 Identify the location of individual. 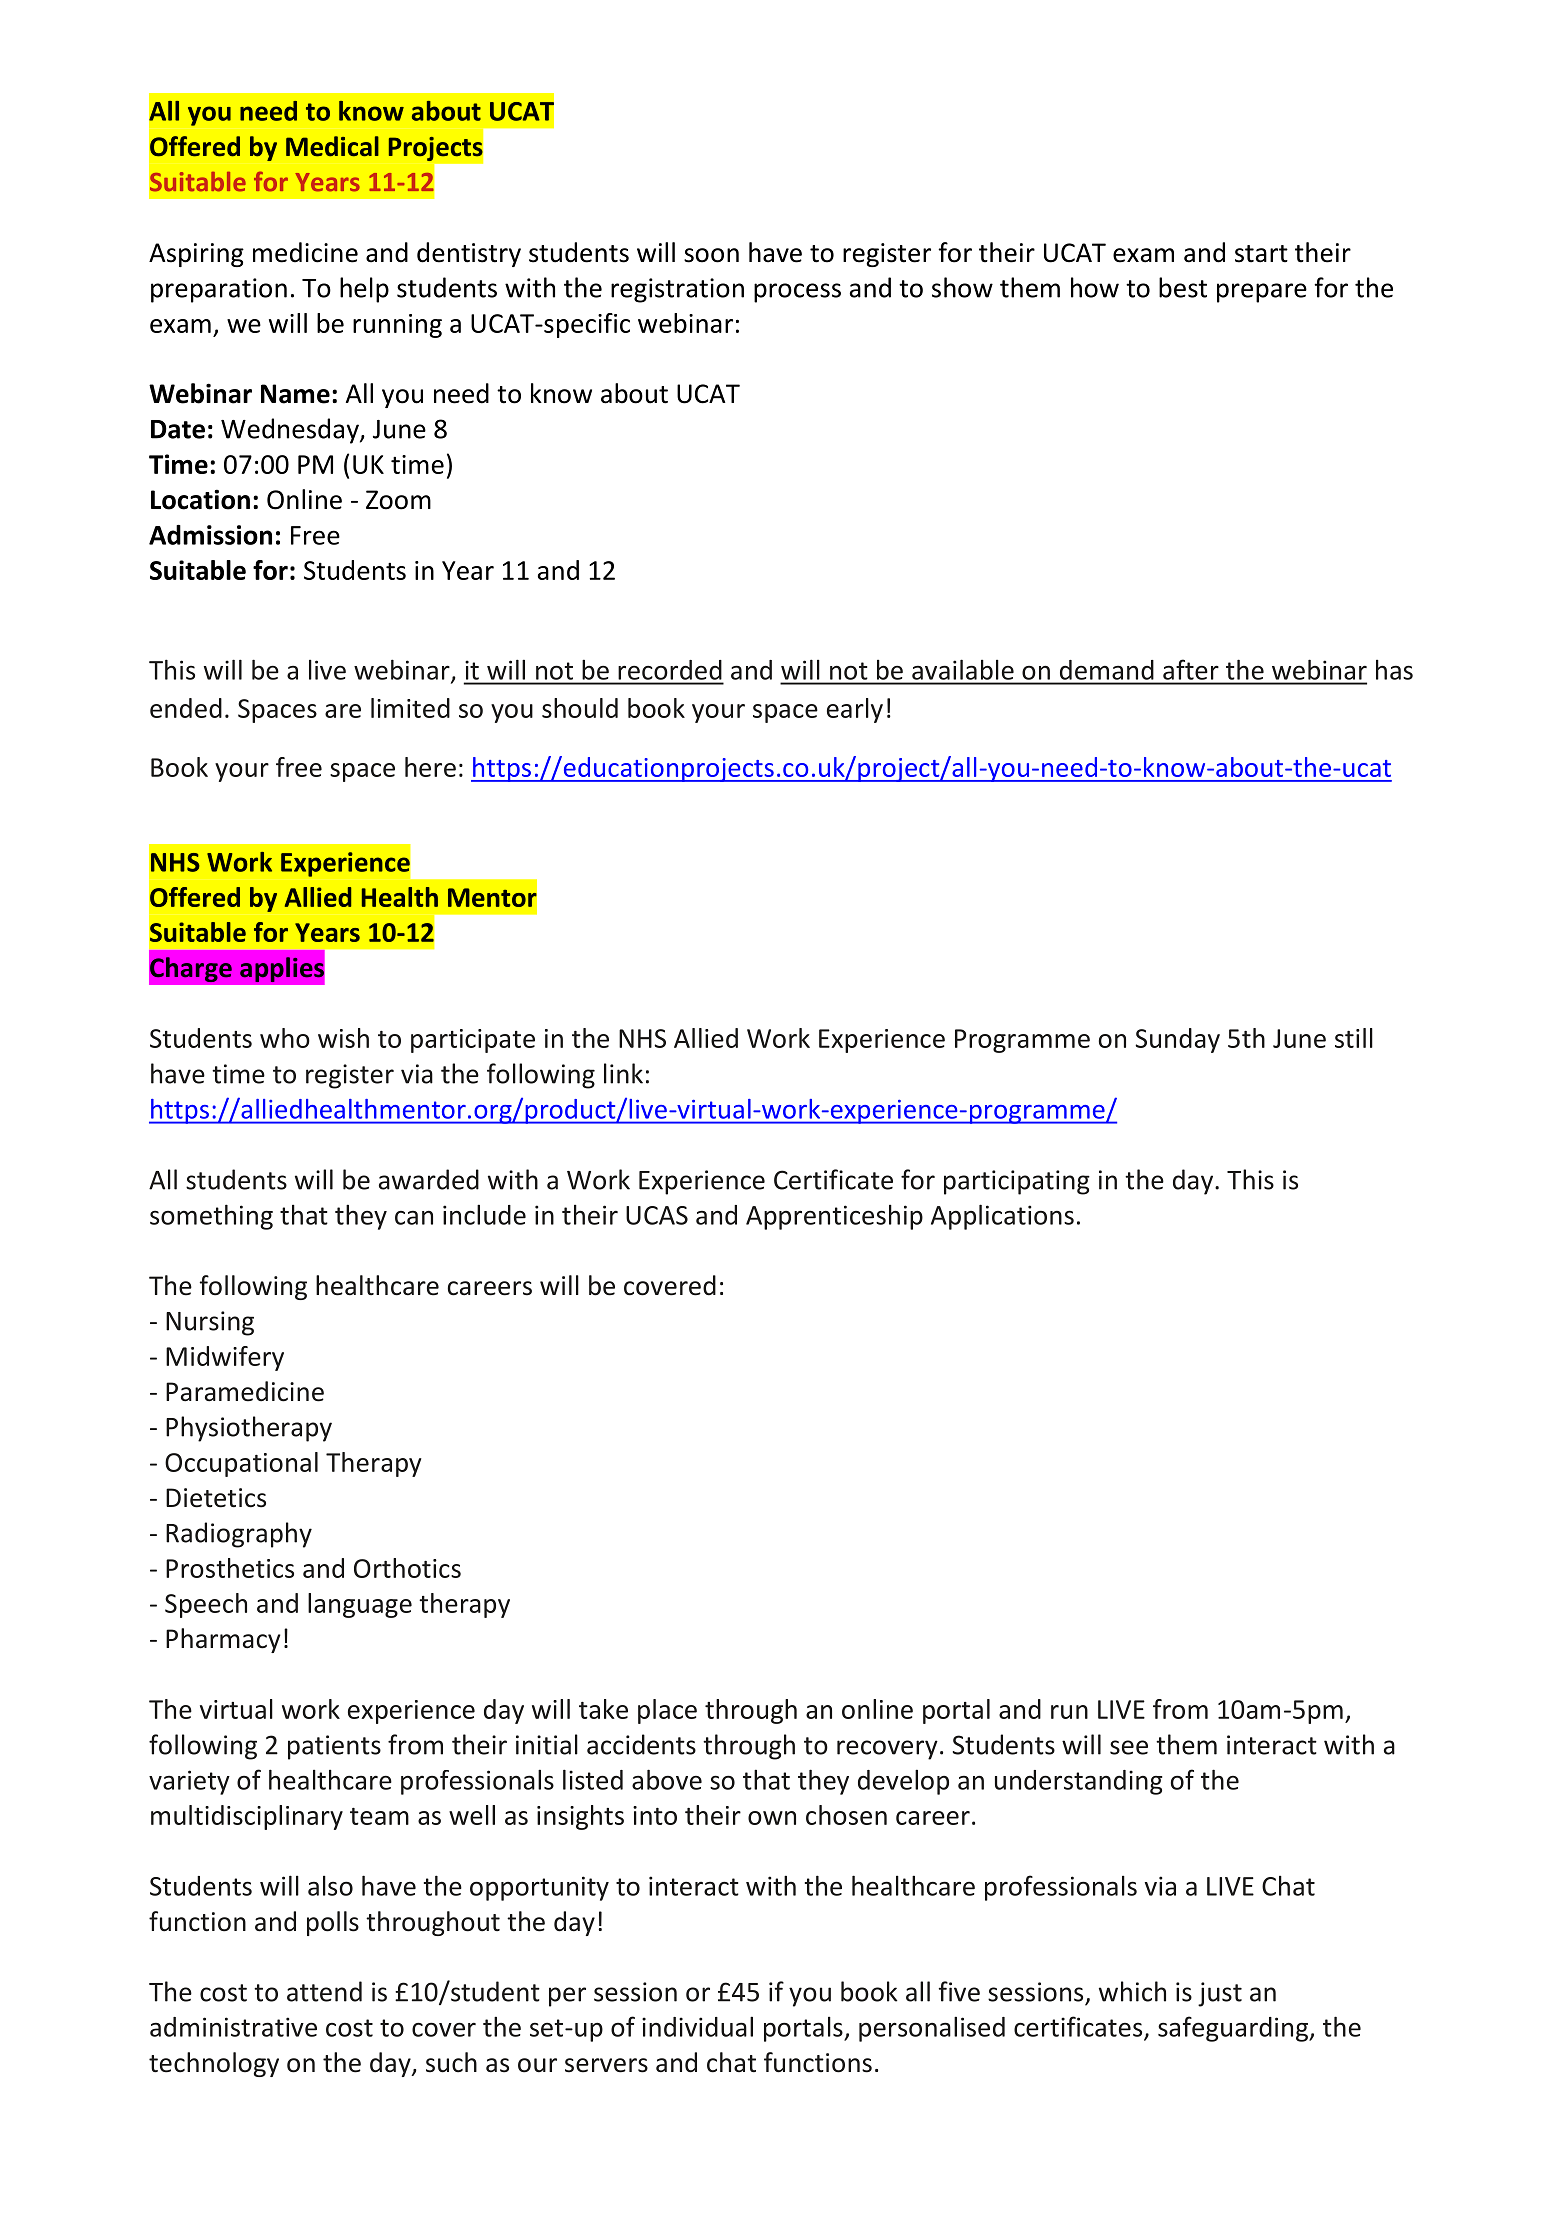
(697, 2026).
